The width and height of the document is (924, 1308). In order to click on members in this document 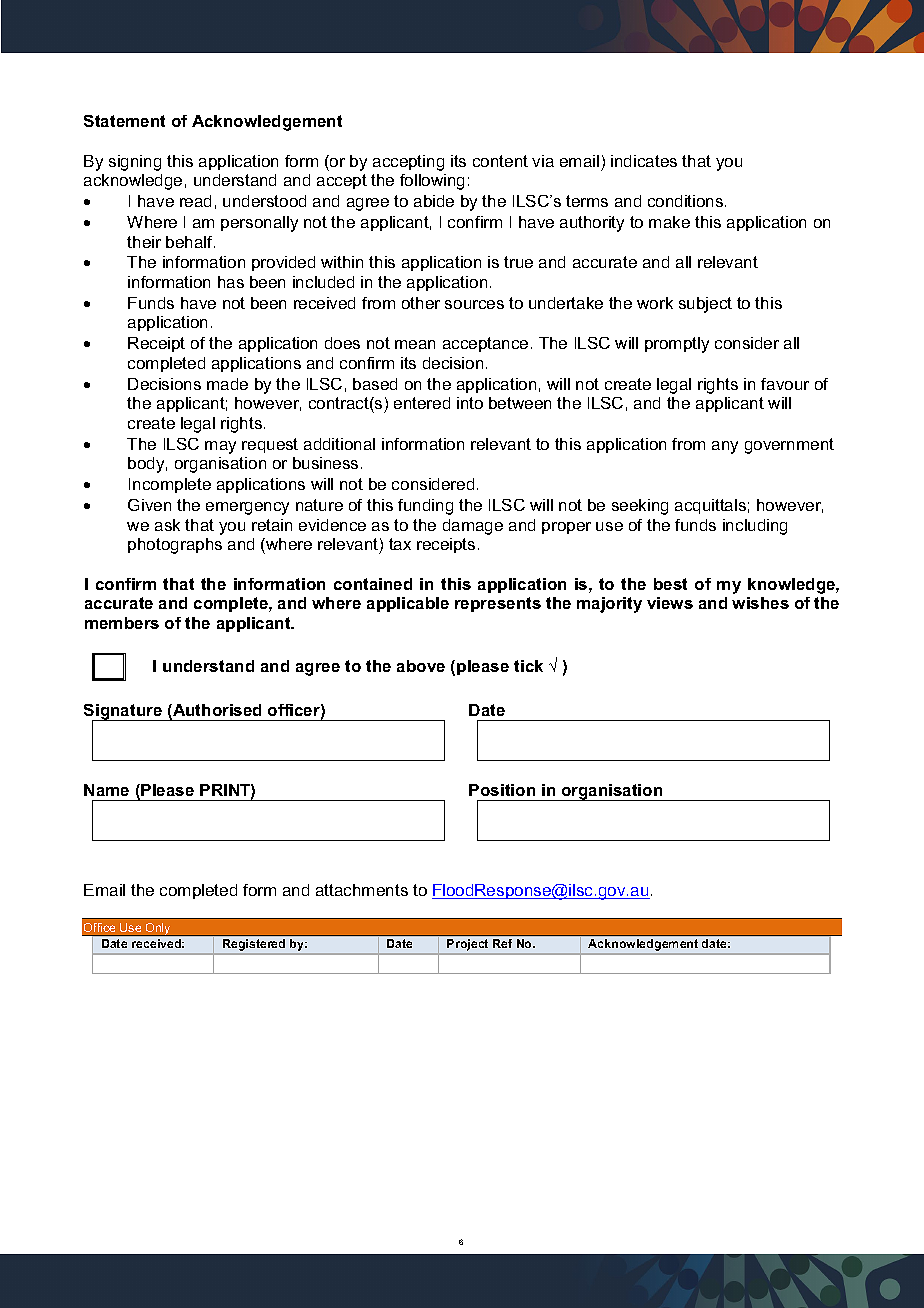, I will do `click(122, 623)`.
